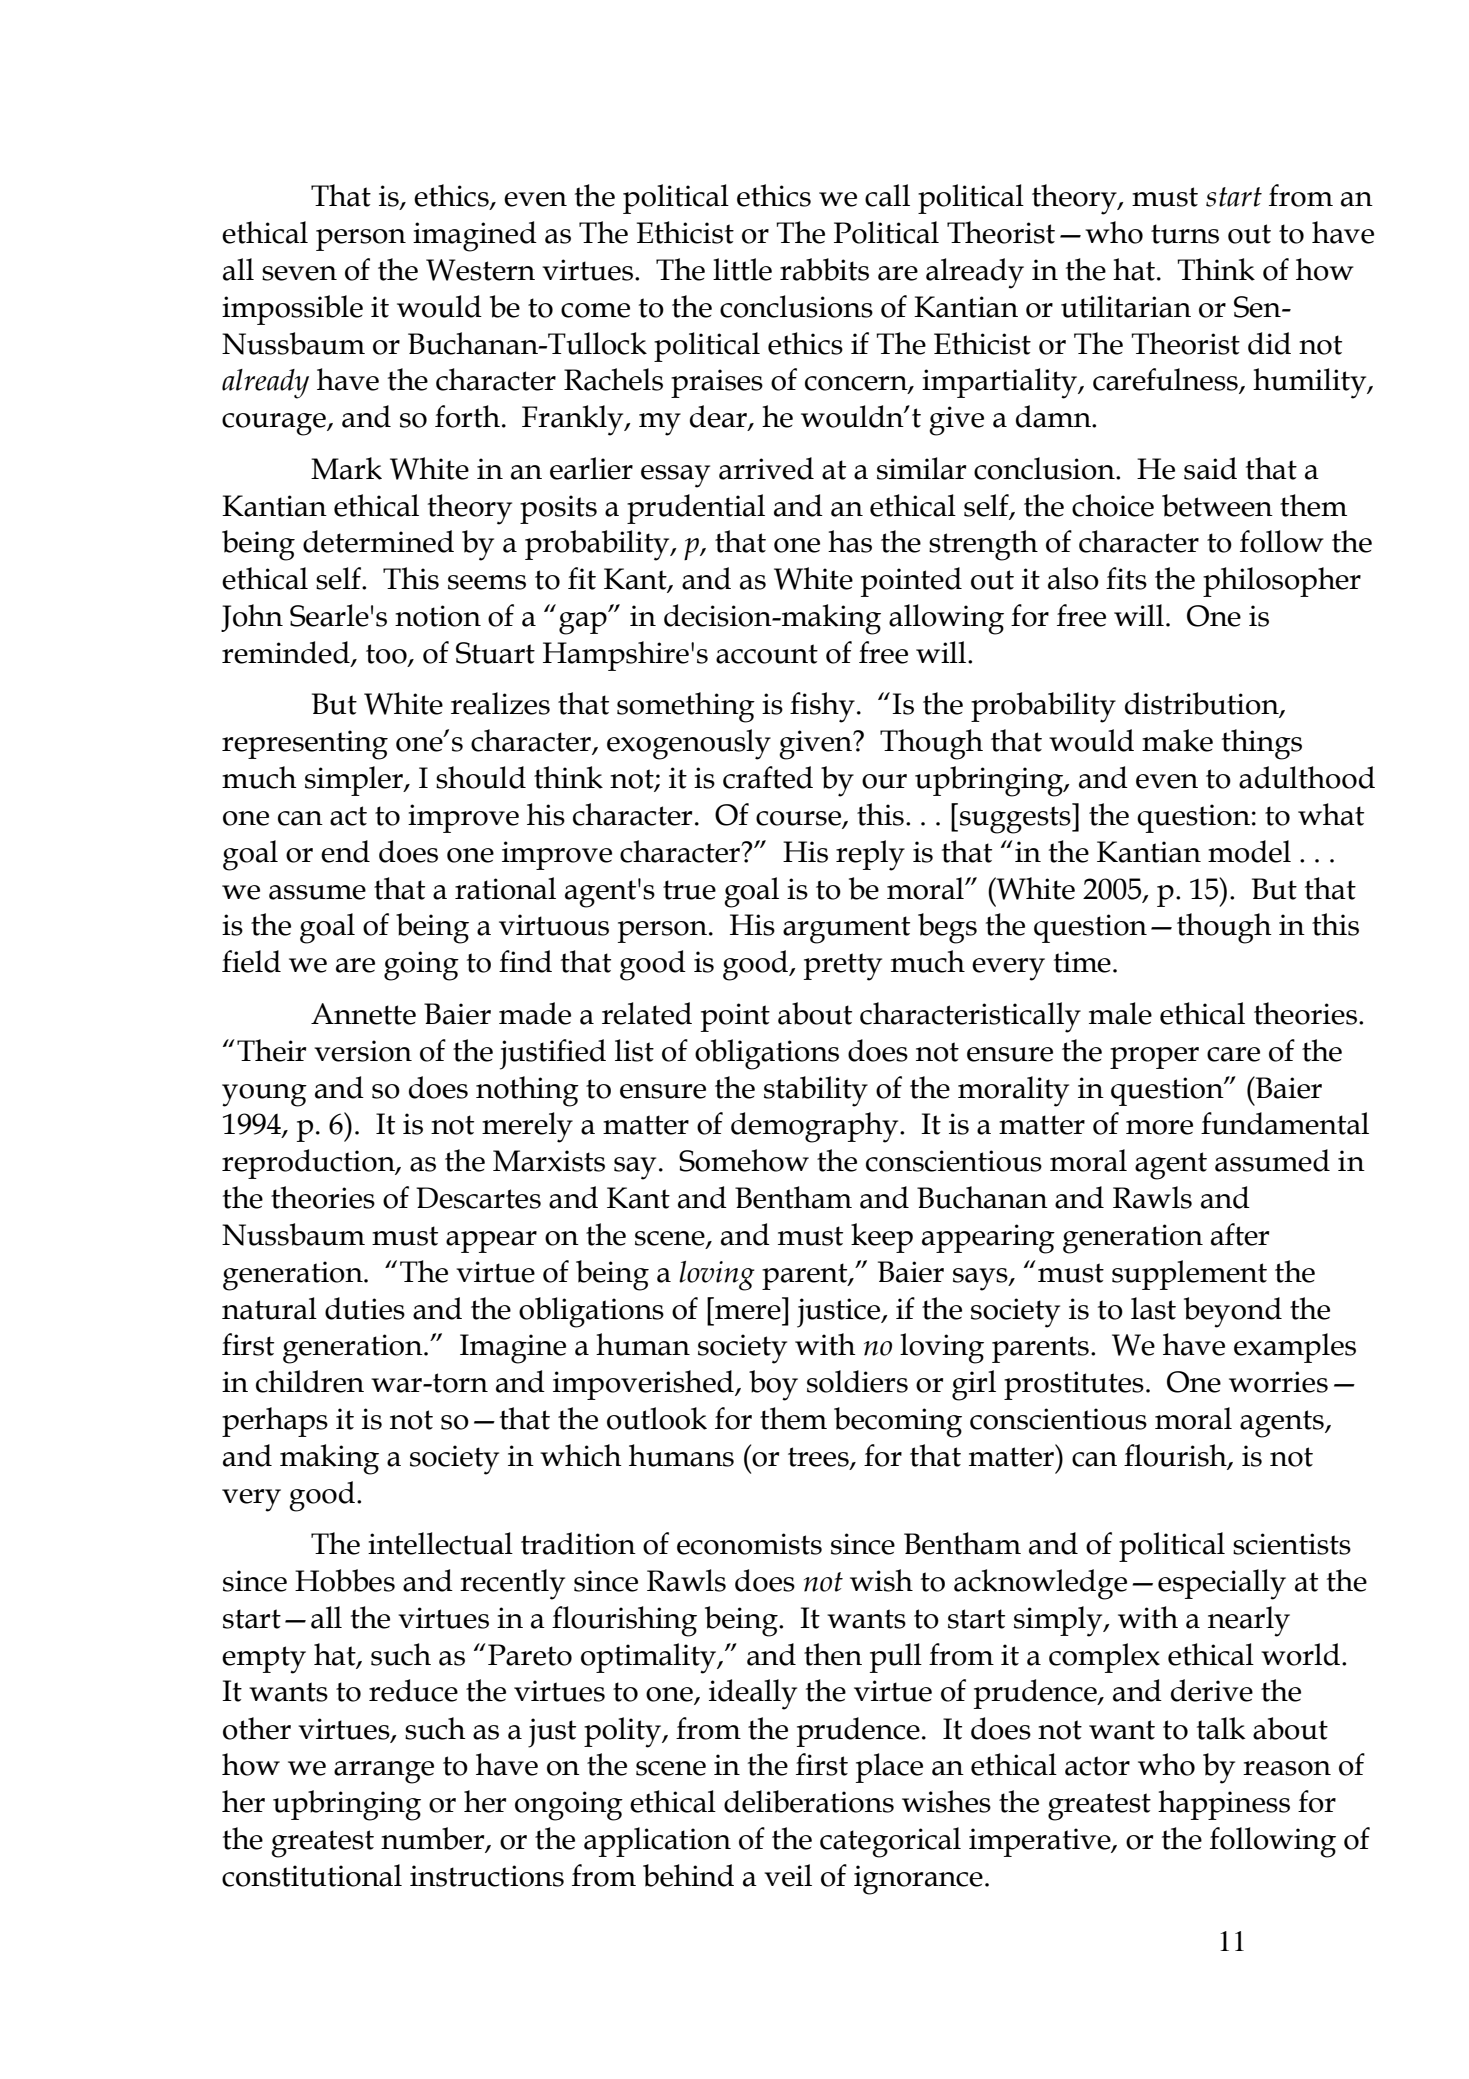 The height and width of the image is (2079, 1469). I want to click on turns, so click(1185, 234).
